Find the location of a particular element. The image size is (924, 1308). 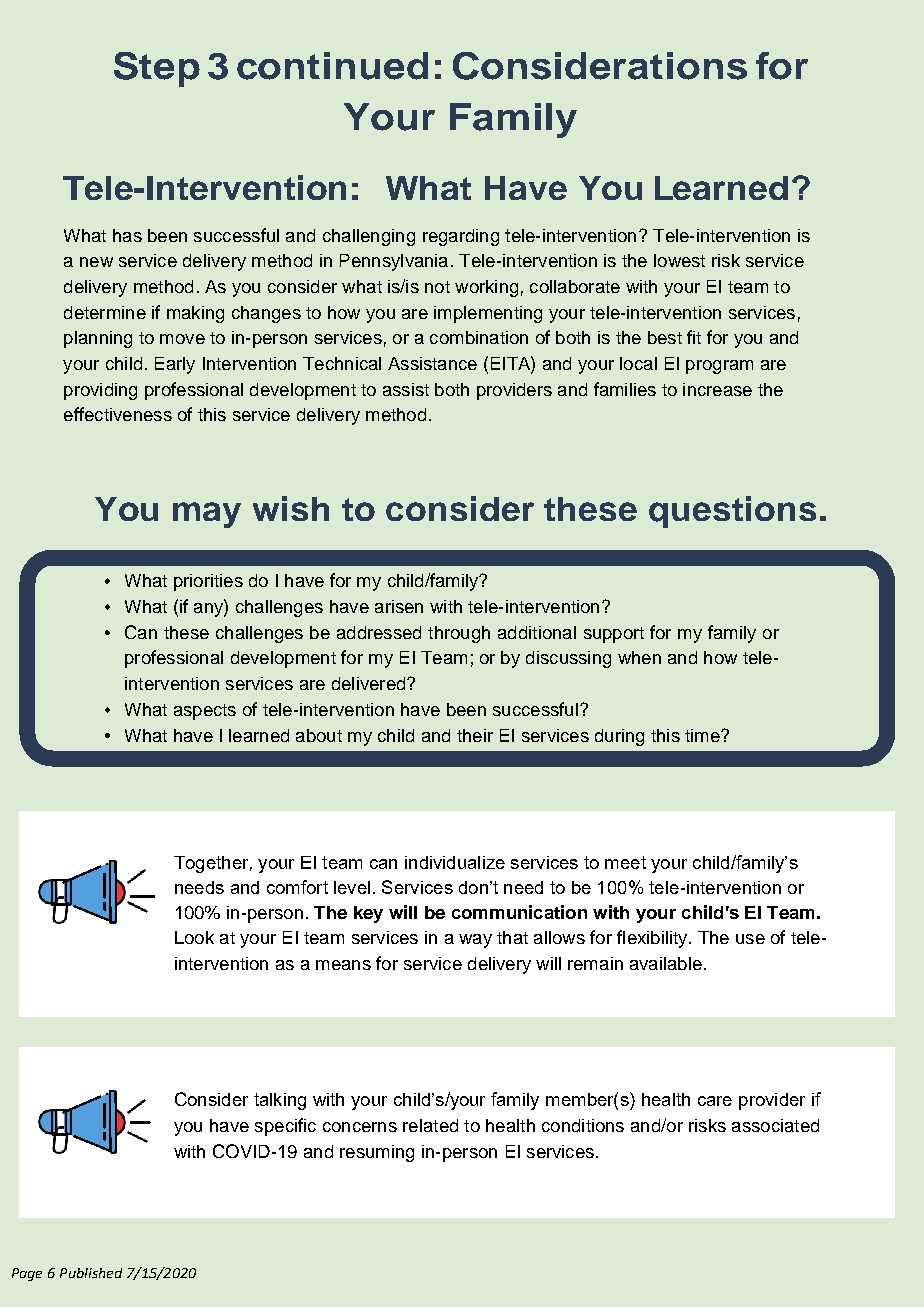

Step is located at coordinates (157, 69).
